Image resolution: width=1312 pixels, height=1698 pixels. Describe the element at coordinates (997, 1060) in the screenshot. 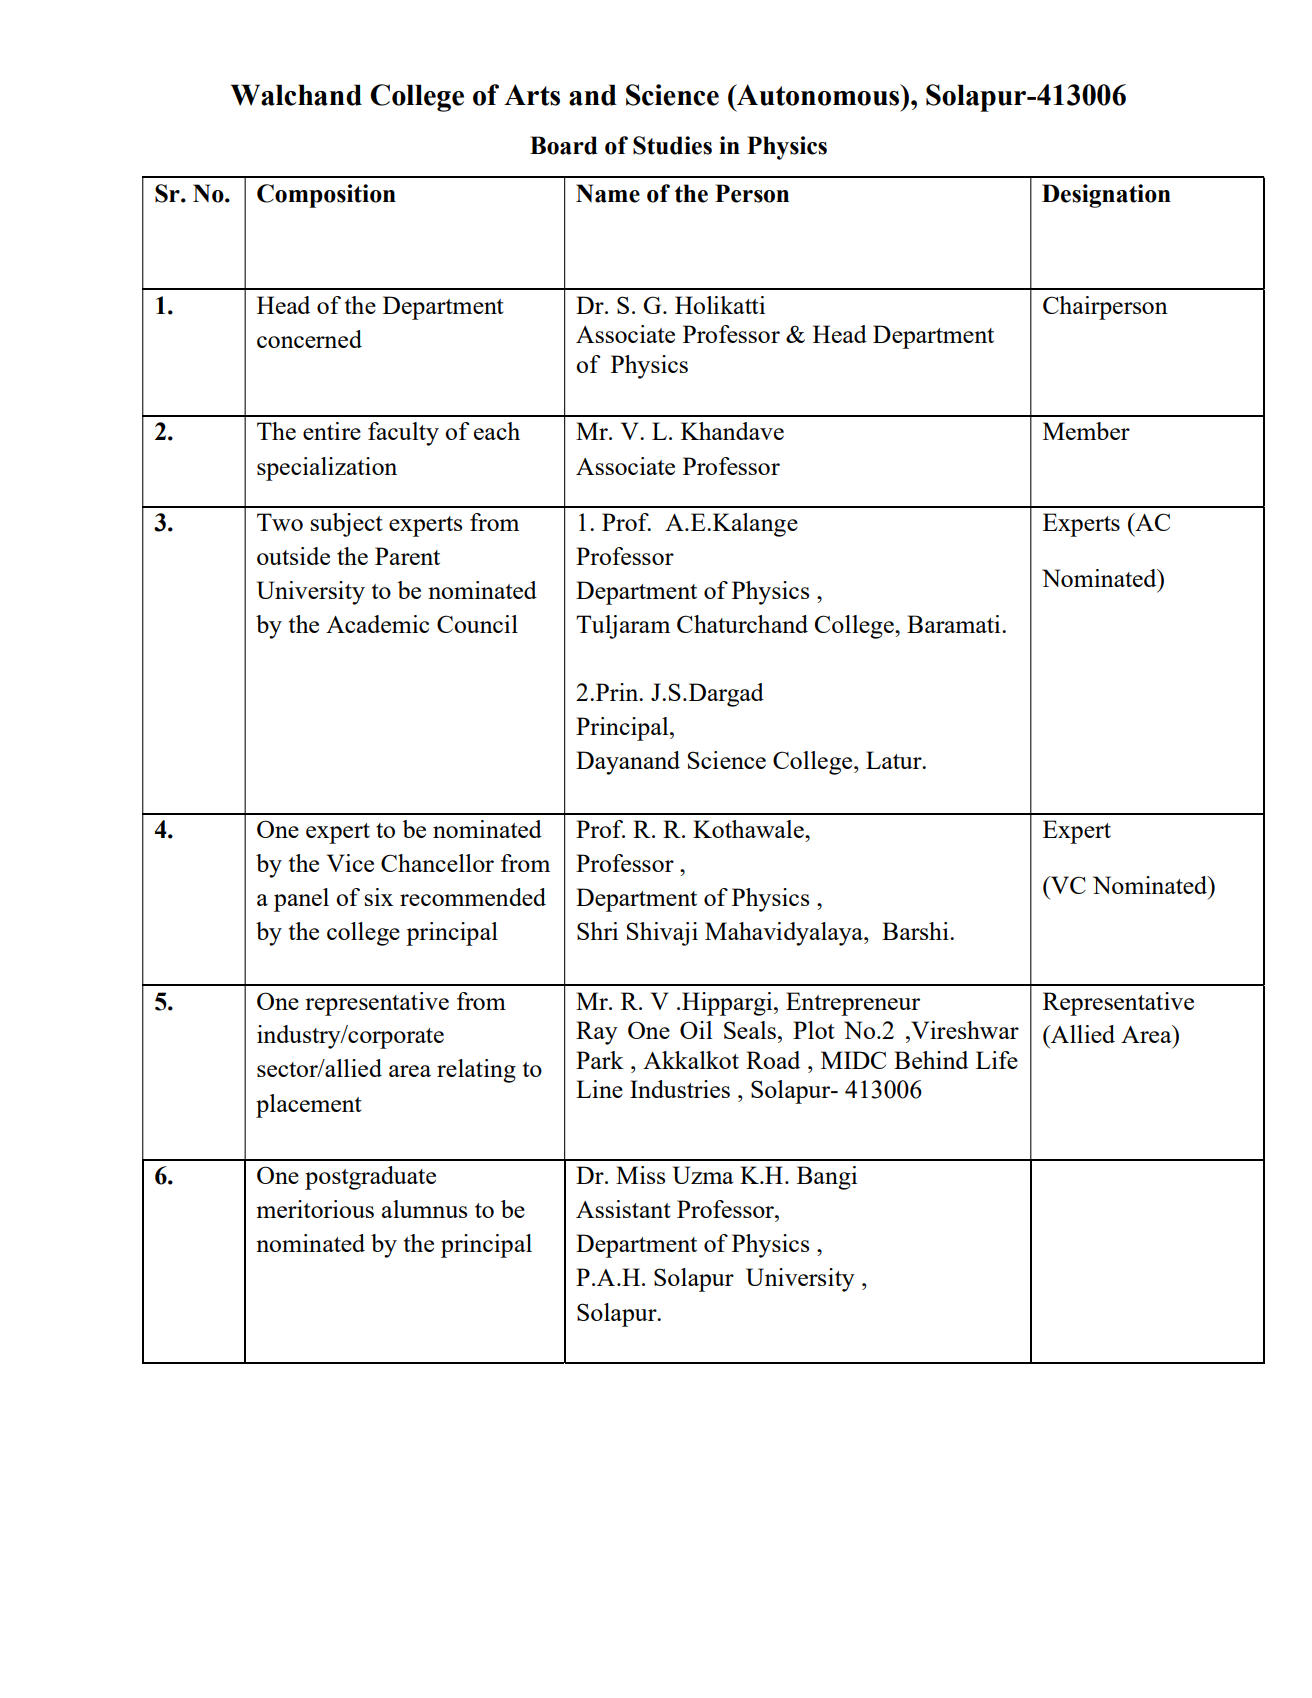

I see `Life` at that location.
